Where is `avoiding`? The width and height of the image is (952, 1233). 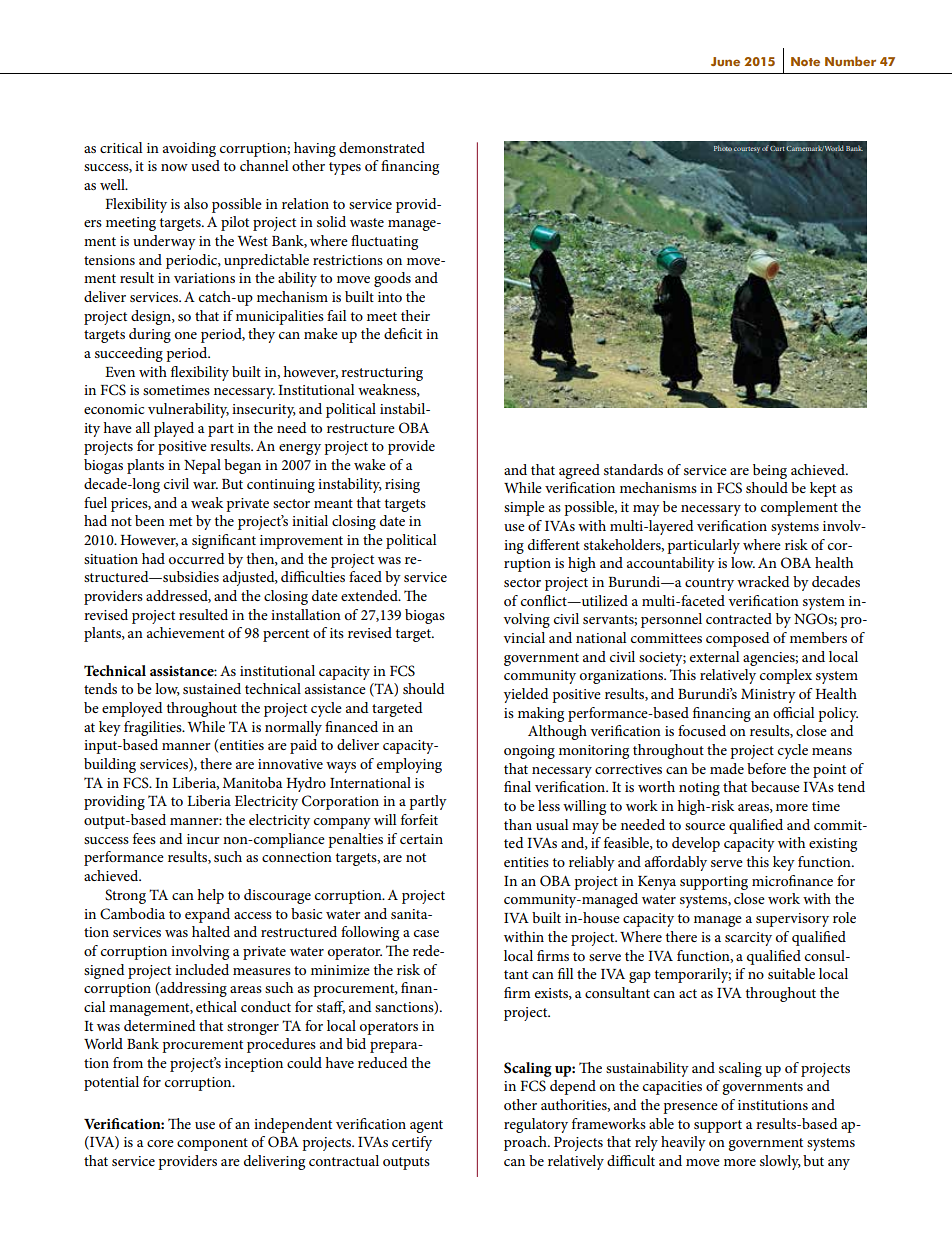 avoiding is located at coordinates (189, 149).
